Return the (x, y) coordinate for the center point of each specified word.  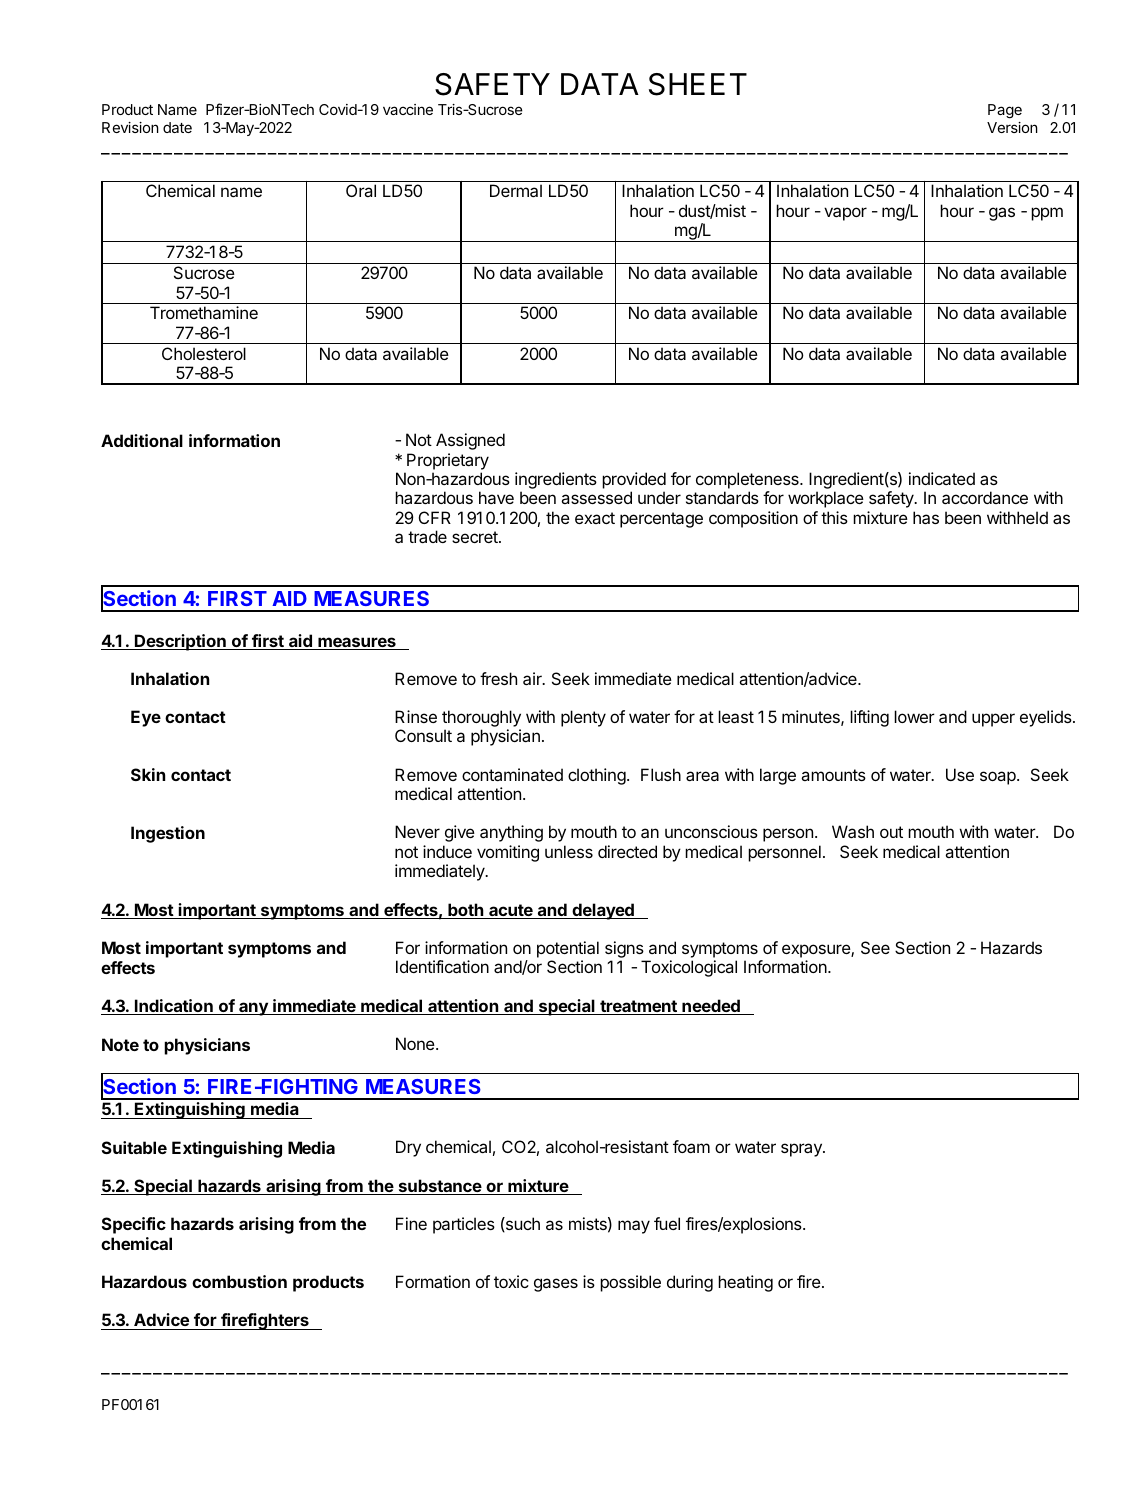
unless (569, 851)
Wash (853, 831)
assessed (596, 497)
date (177, 127)
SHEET (698, 84)
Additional (142, 440)
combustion (239, 1281)
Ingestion (168, 834)
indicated (942, 478)
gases (556, 1285)
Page (1005, 111)
